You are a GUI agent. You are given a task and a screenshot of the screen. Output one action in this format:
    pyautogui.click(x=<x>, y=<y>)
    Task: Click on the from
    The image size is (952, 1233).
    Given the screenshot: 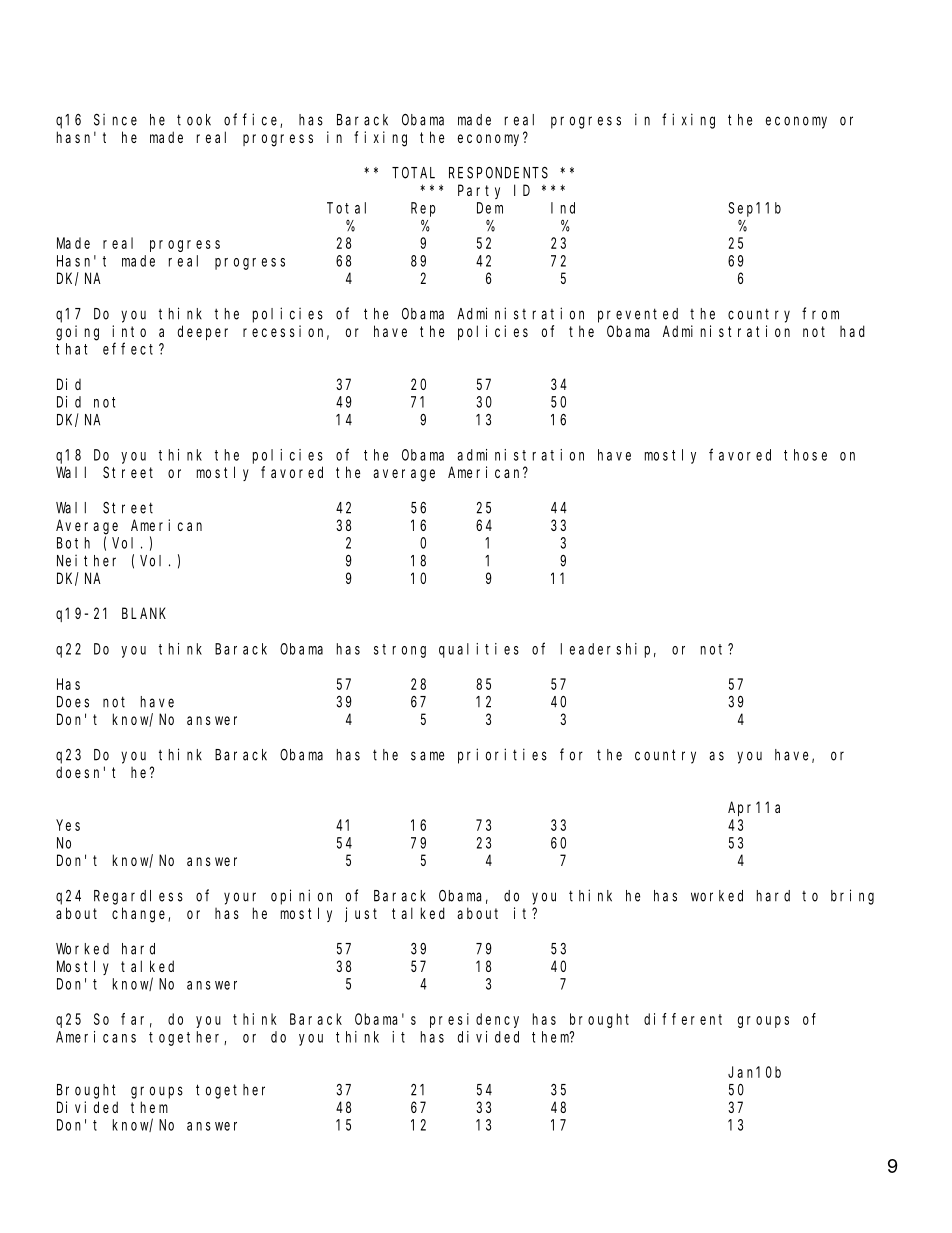 What is the action you would take?
    pyautogui.click(x=820, y=313)
